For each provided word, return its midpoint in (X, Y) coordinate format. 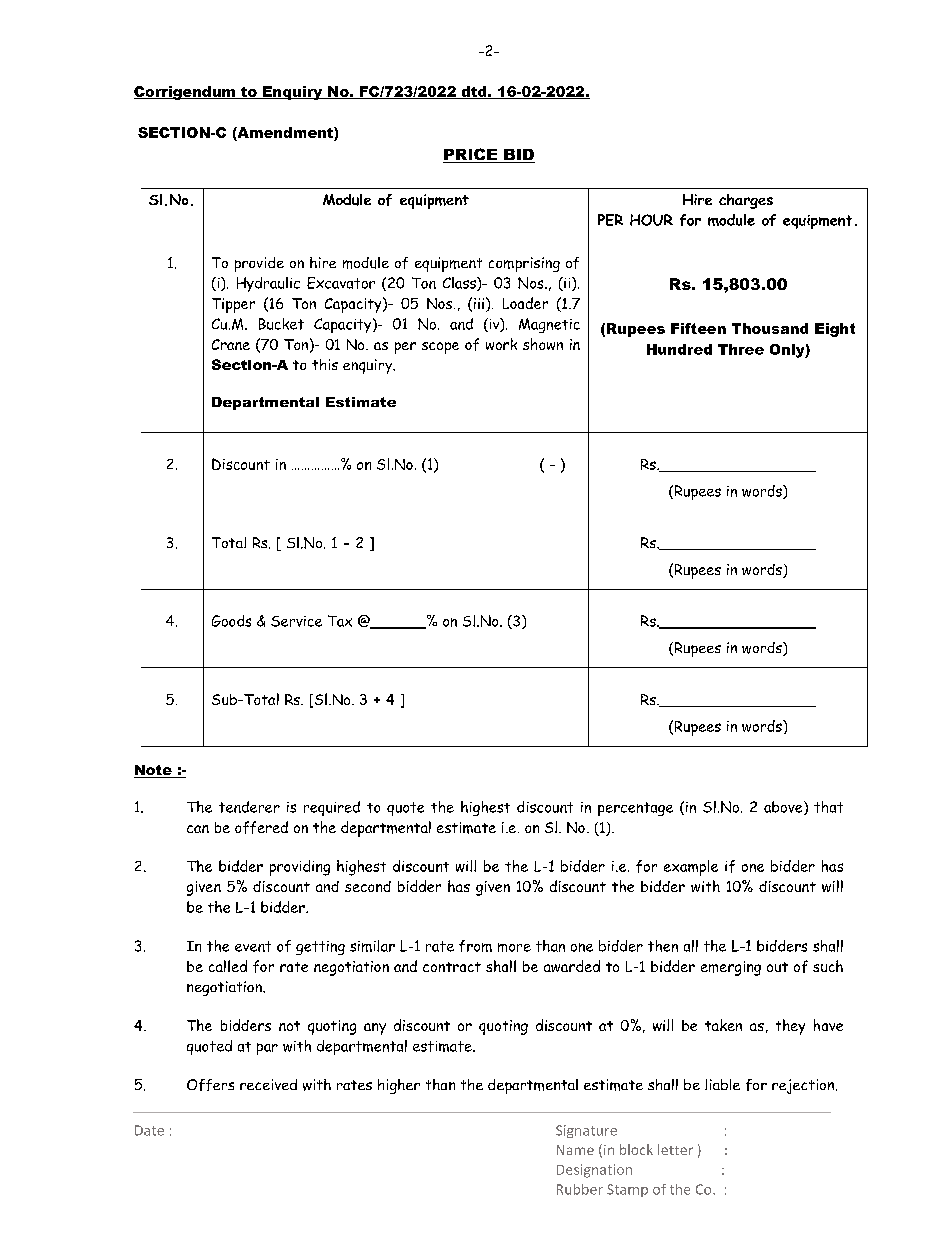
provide (259, 264)
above (784, 808)
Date (149, 1130)
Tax (340, 621)
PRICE (471, 155)
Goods (231, 621)
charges (746, 201)
